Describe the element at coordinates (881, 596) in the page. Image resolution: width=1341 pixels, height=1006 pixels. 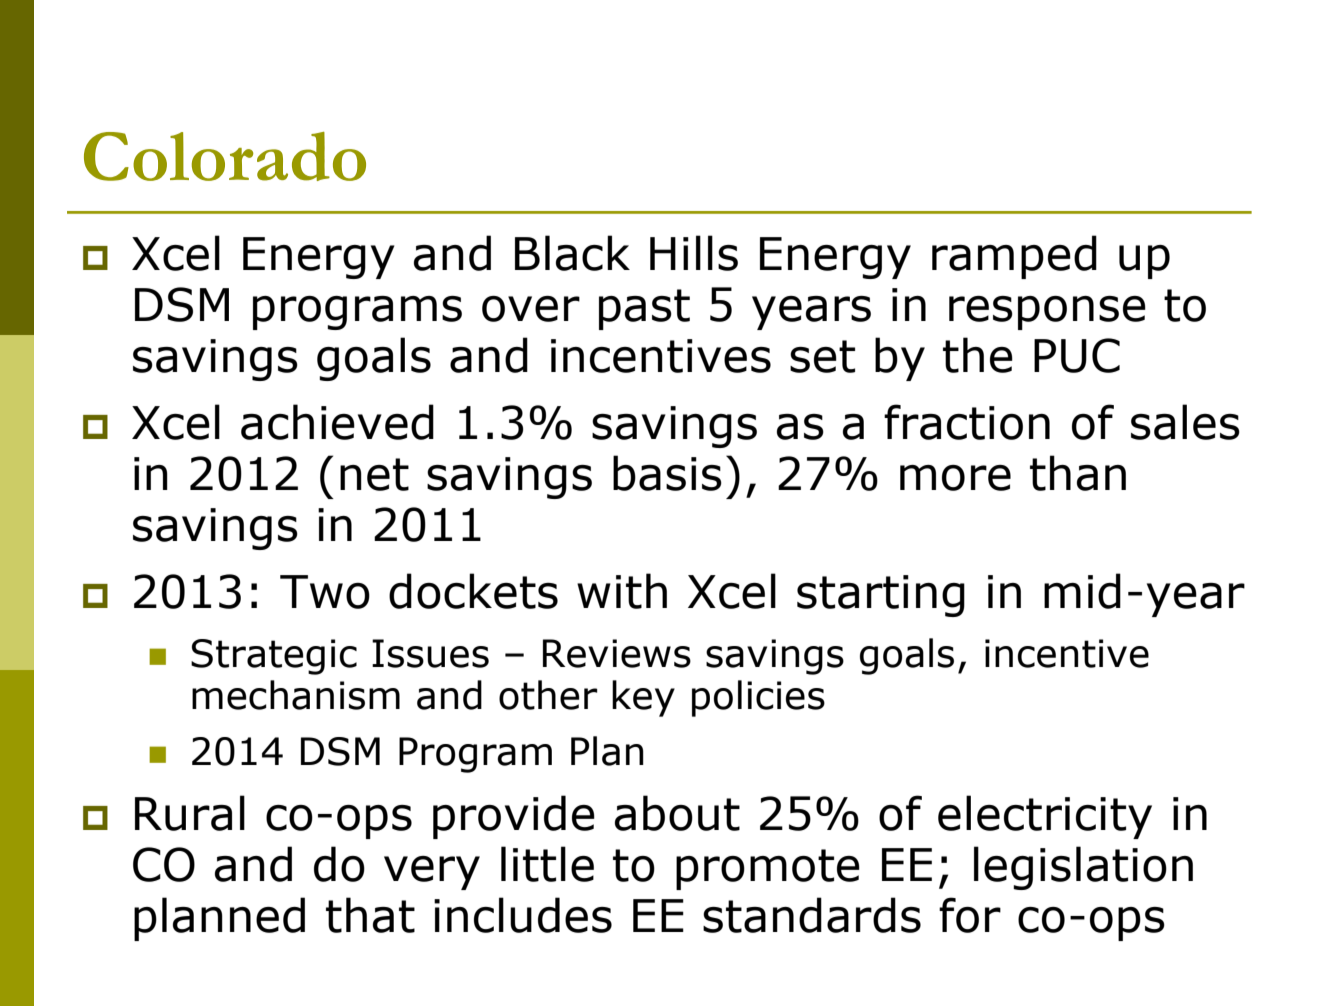
I see `starting` at that location.
